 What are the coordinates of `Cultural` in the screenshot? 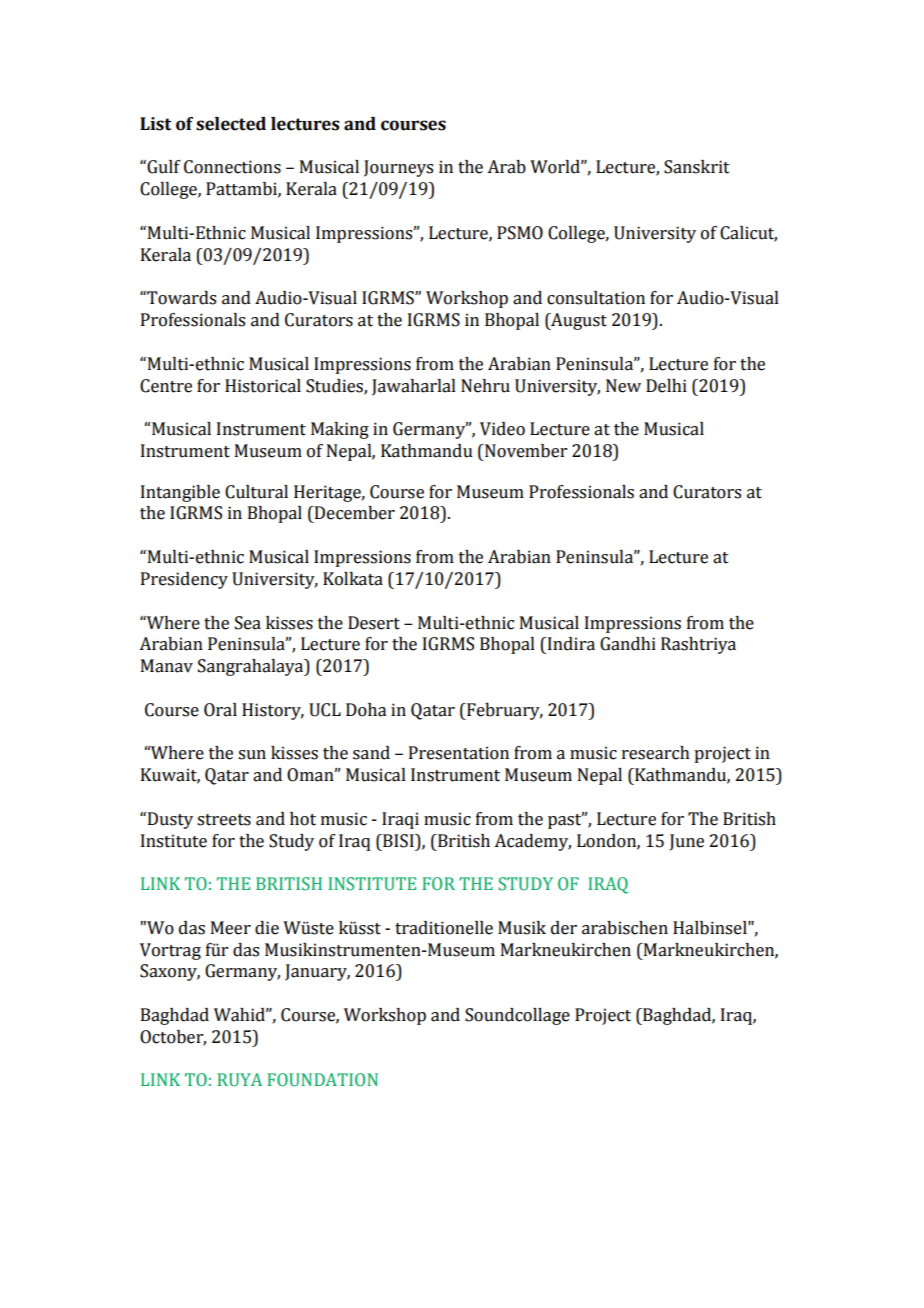 It's located at (256, 492).
